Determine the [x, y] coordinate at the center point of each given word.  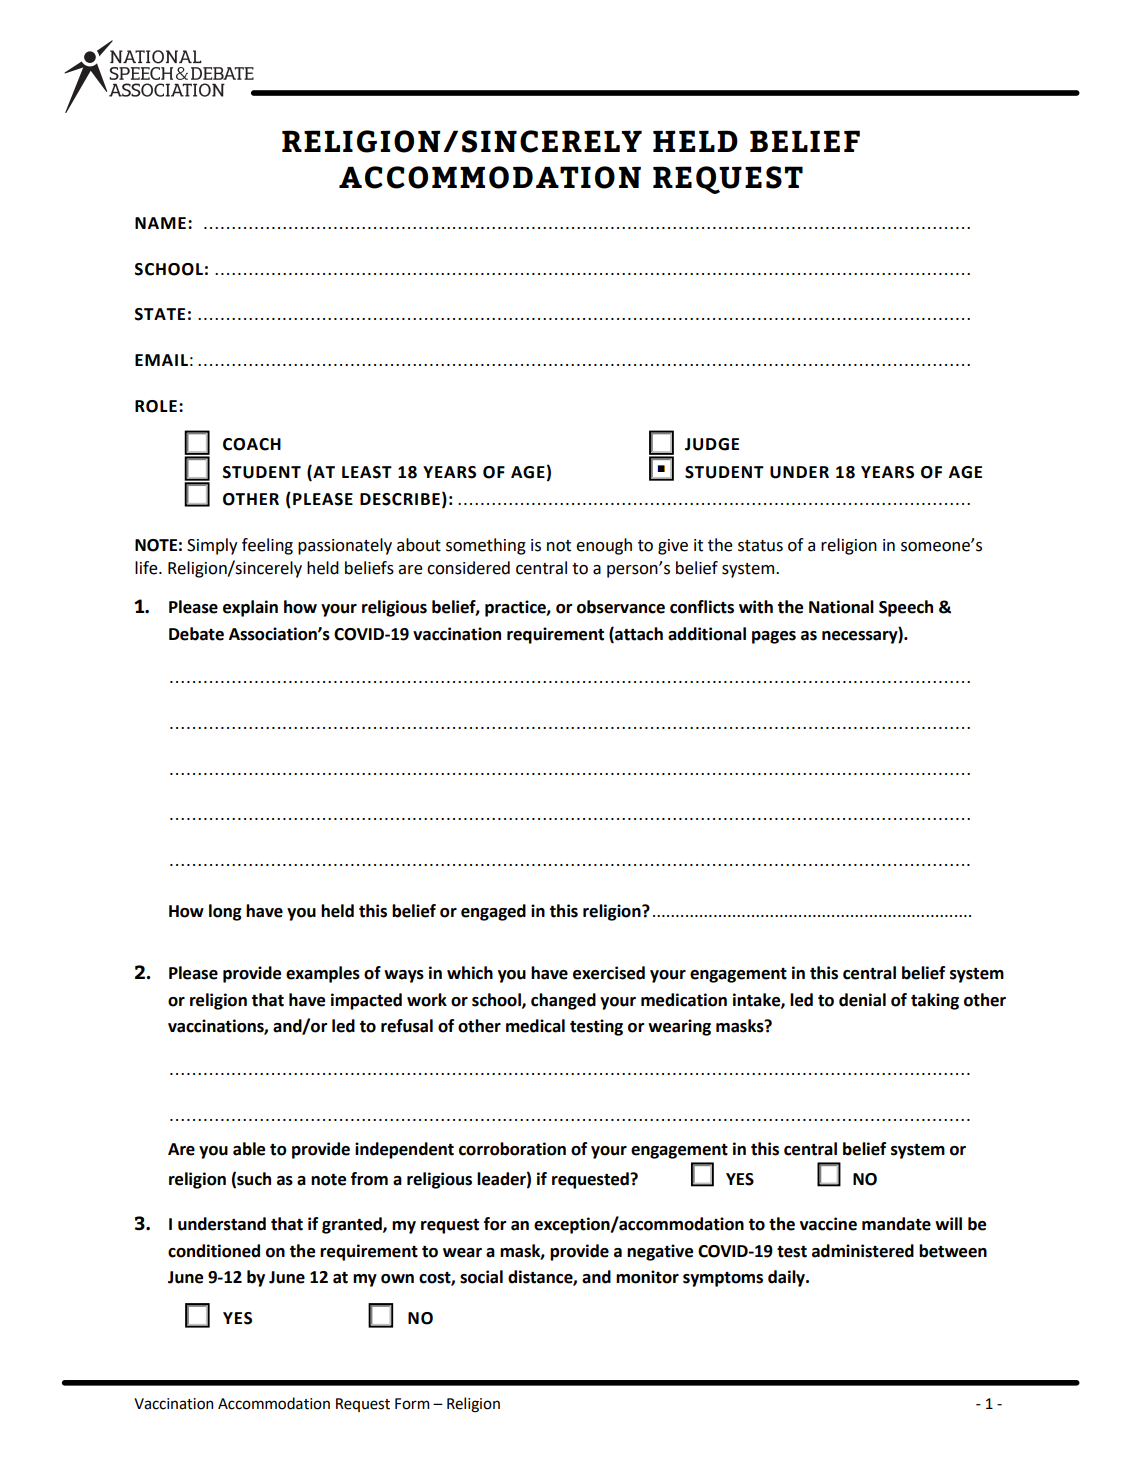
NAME [160, 223]
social [481, 1277]
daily [787, 1278]
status [760, 546]
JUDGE [712, 444]
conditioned [214, 1251]
